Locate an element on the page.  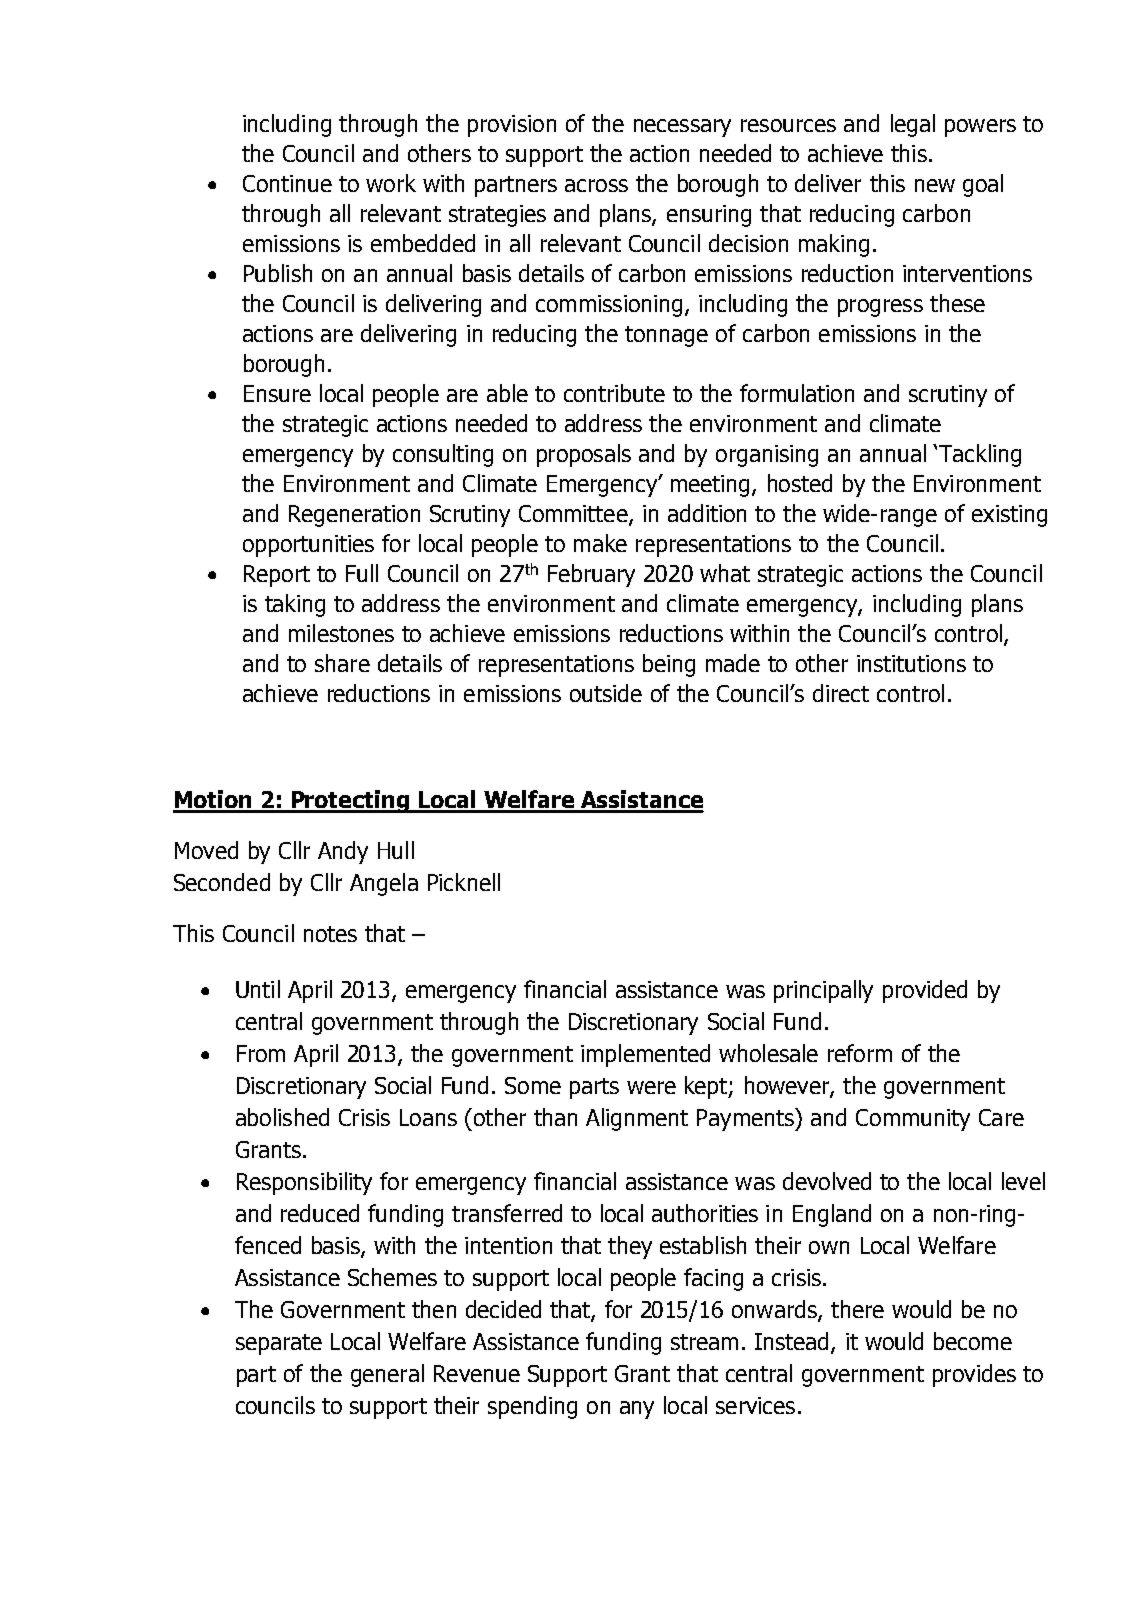
any is located at coordinates (637, 1410).
